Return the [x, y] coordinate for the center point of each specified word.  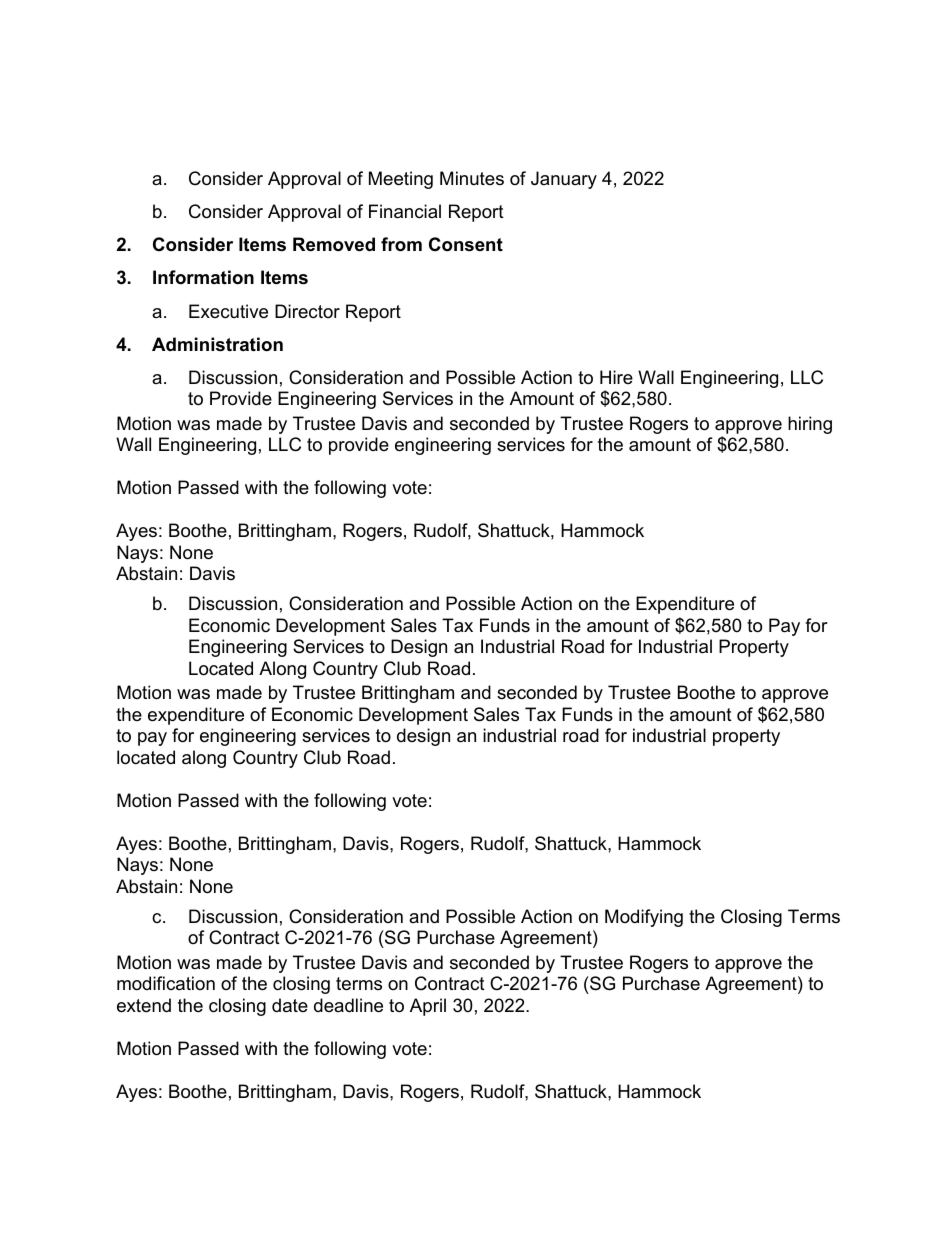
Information [203, 277]
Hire [616, 377]
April [428, 1007]
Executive [228, 311]
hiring [810, 425]
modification [166, 983]
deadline [348, 1005]
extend [144, 1005]
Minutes [472, 178]
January [564, 180]
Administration [217, 344]
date [290, 1005]
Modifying [644, 918]
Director [307, 311]
